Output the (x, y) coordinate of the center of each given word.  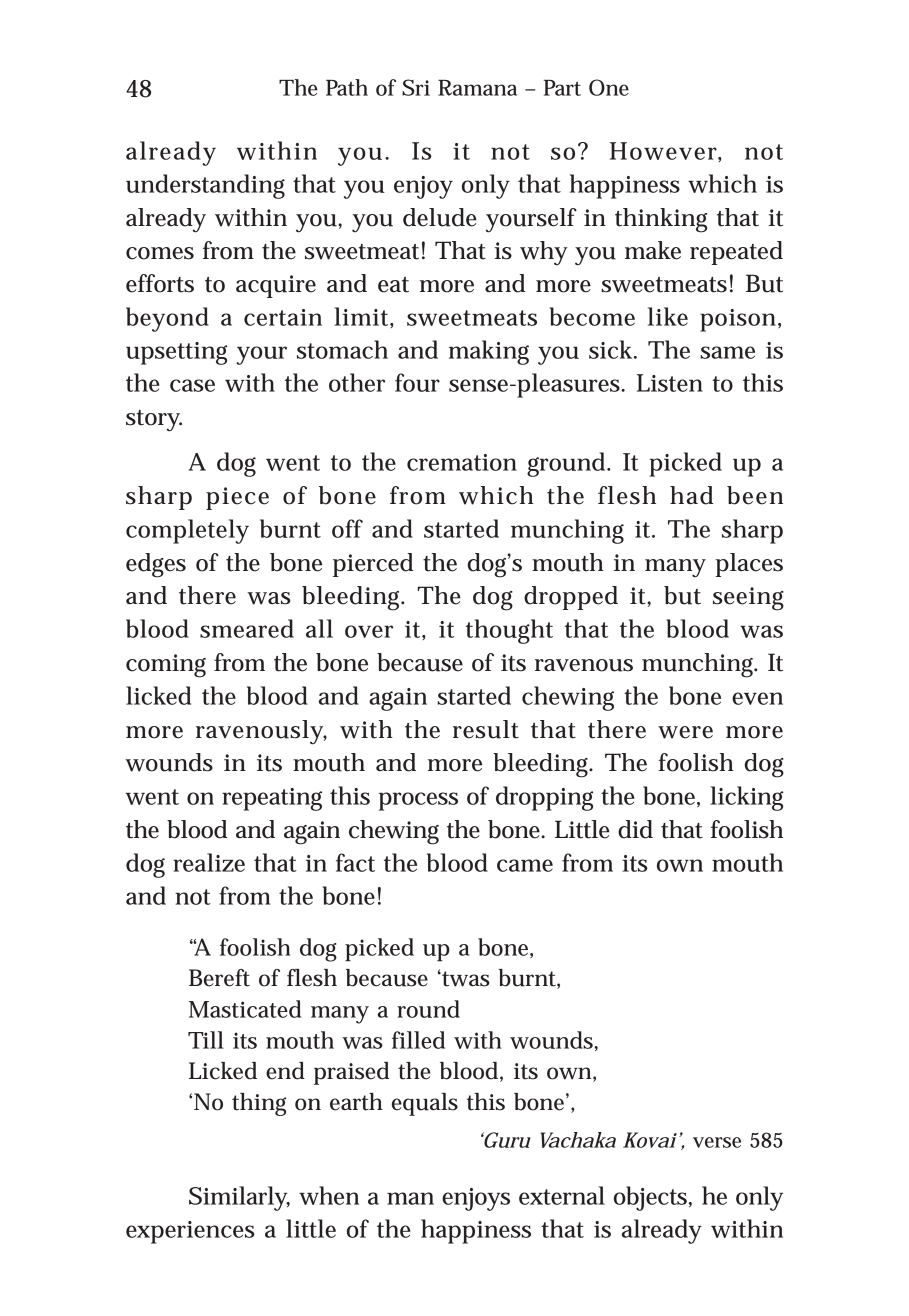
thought (509, 631)
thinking (661, 220)
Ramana (477, 88)
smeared (247, 628)
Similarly (239, 1198)
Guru (506, 1140)
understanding (205, 186)
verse (717, 1142)
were (685, 732)
